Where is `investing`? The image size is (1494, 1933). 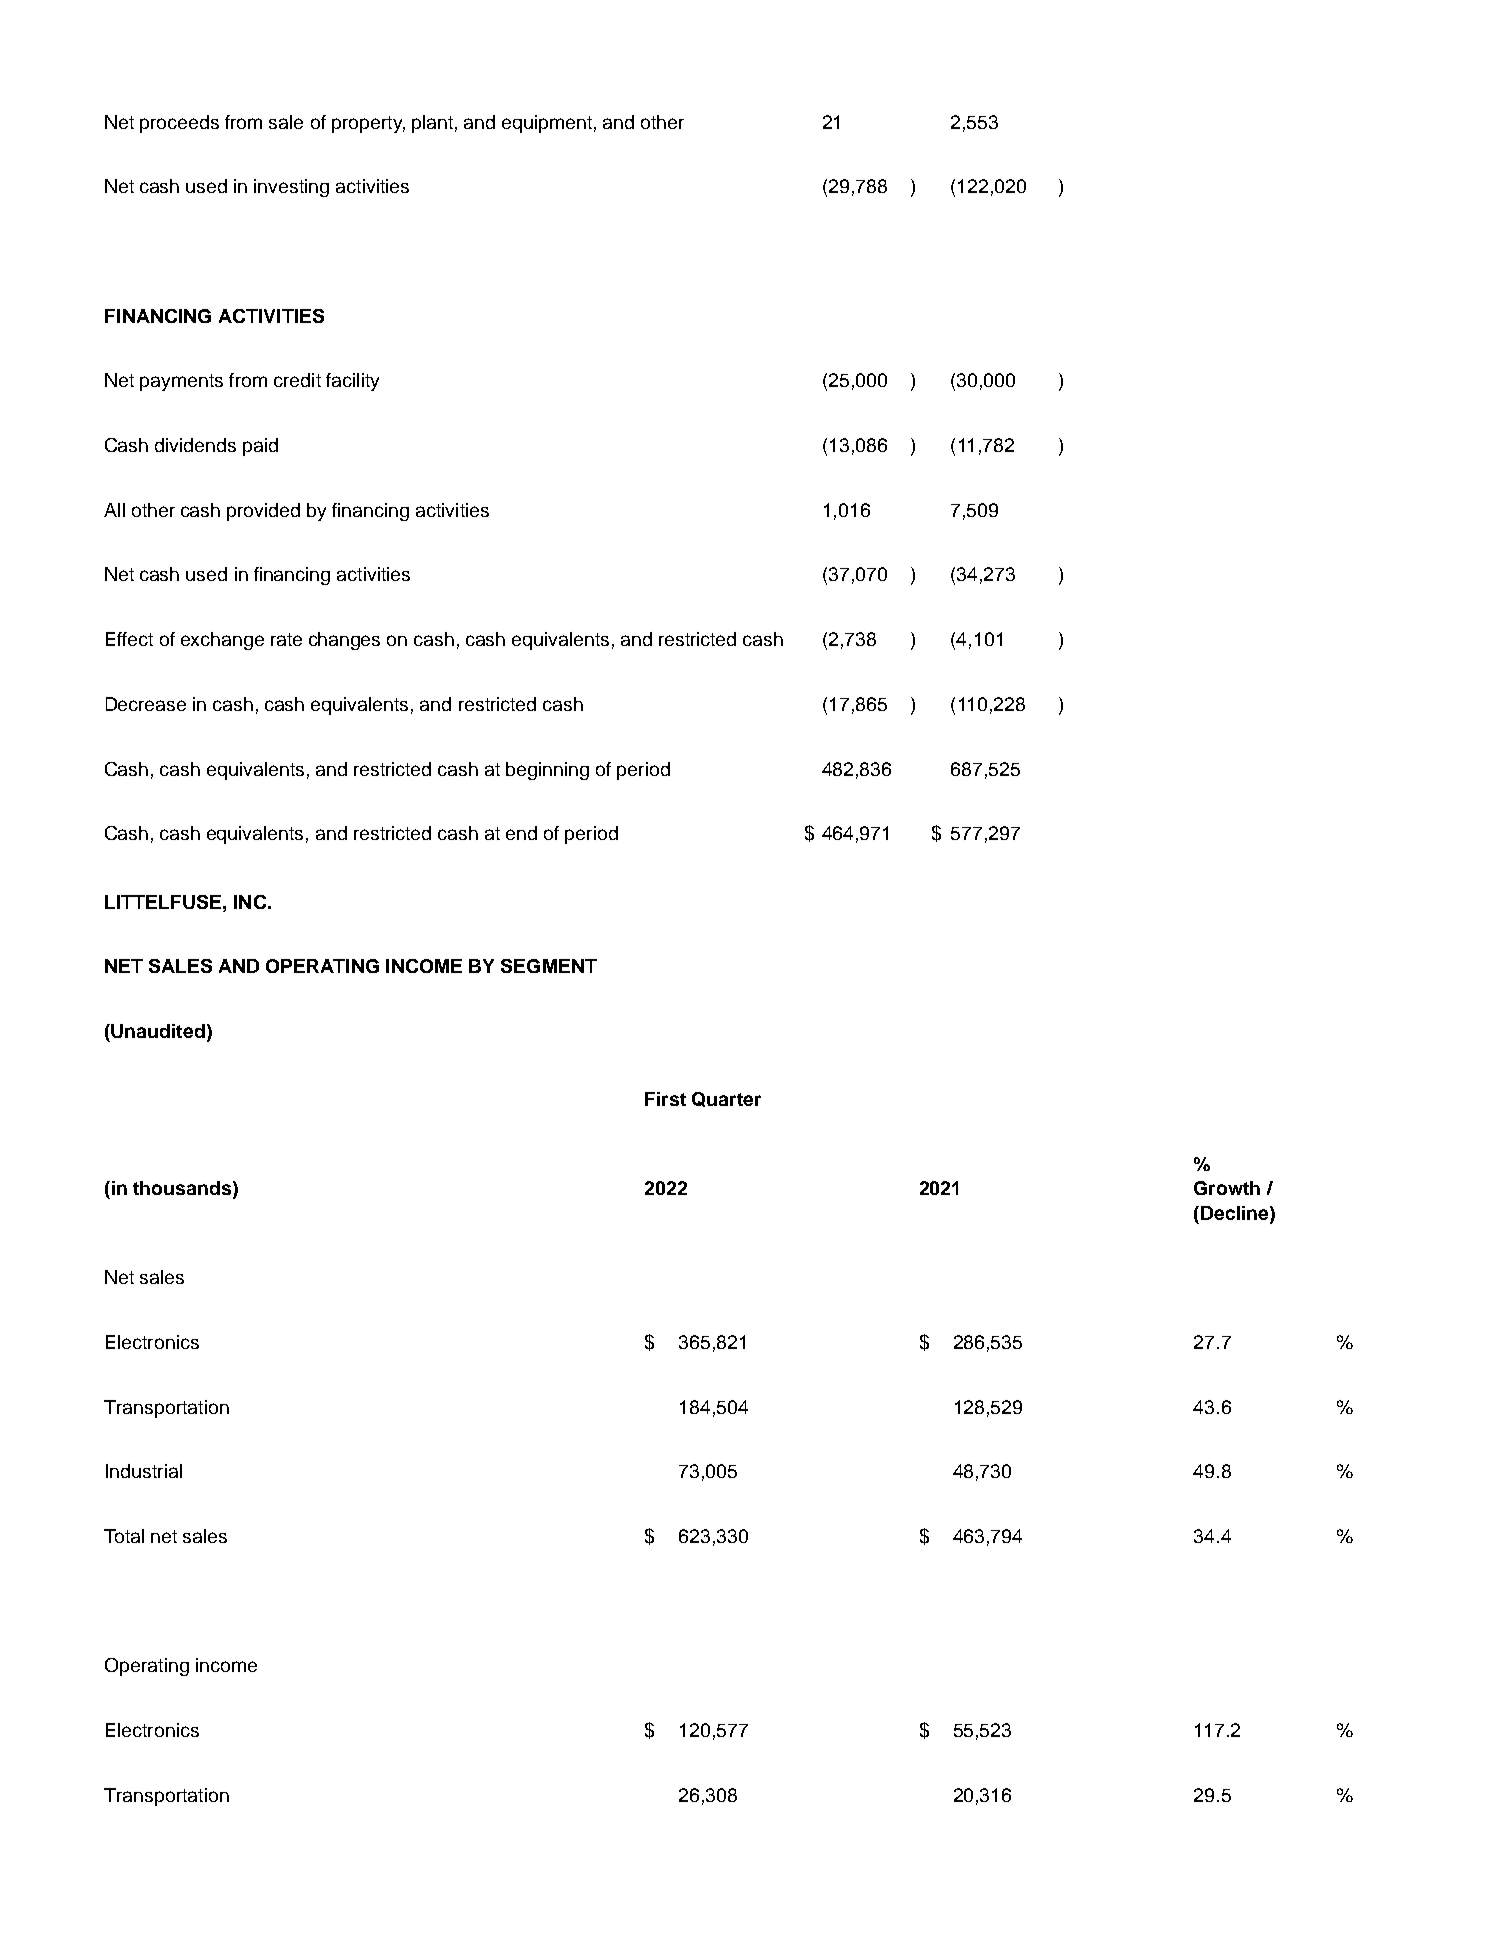
investing is located at coordinates (291, 188).
